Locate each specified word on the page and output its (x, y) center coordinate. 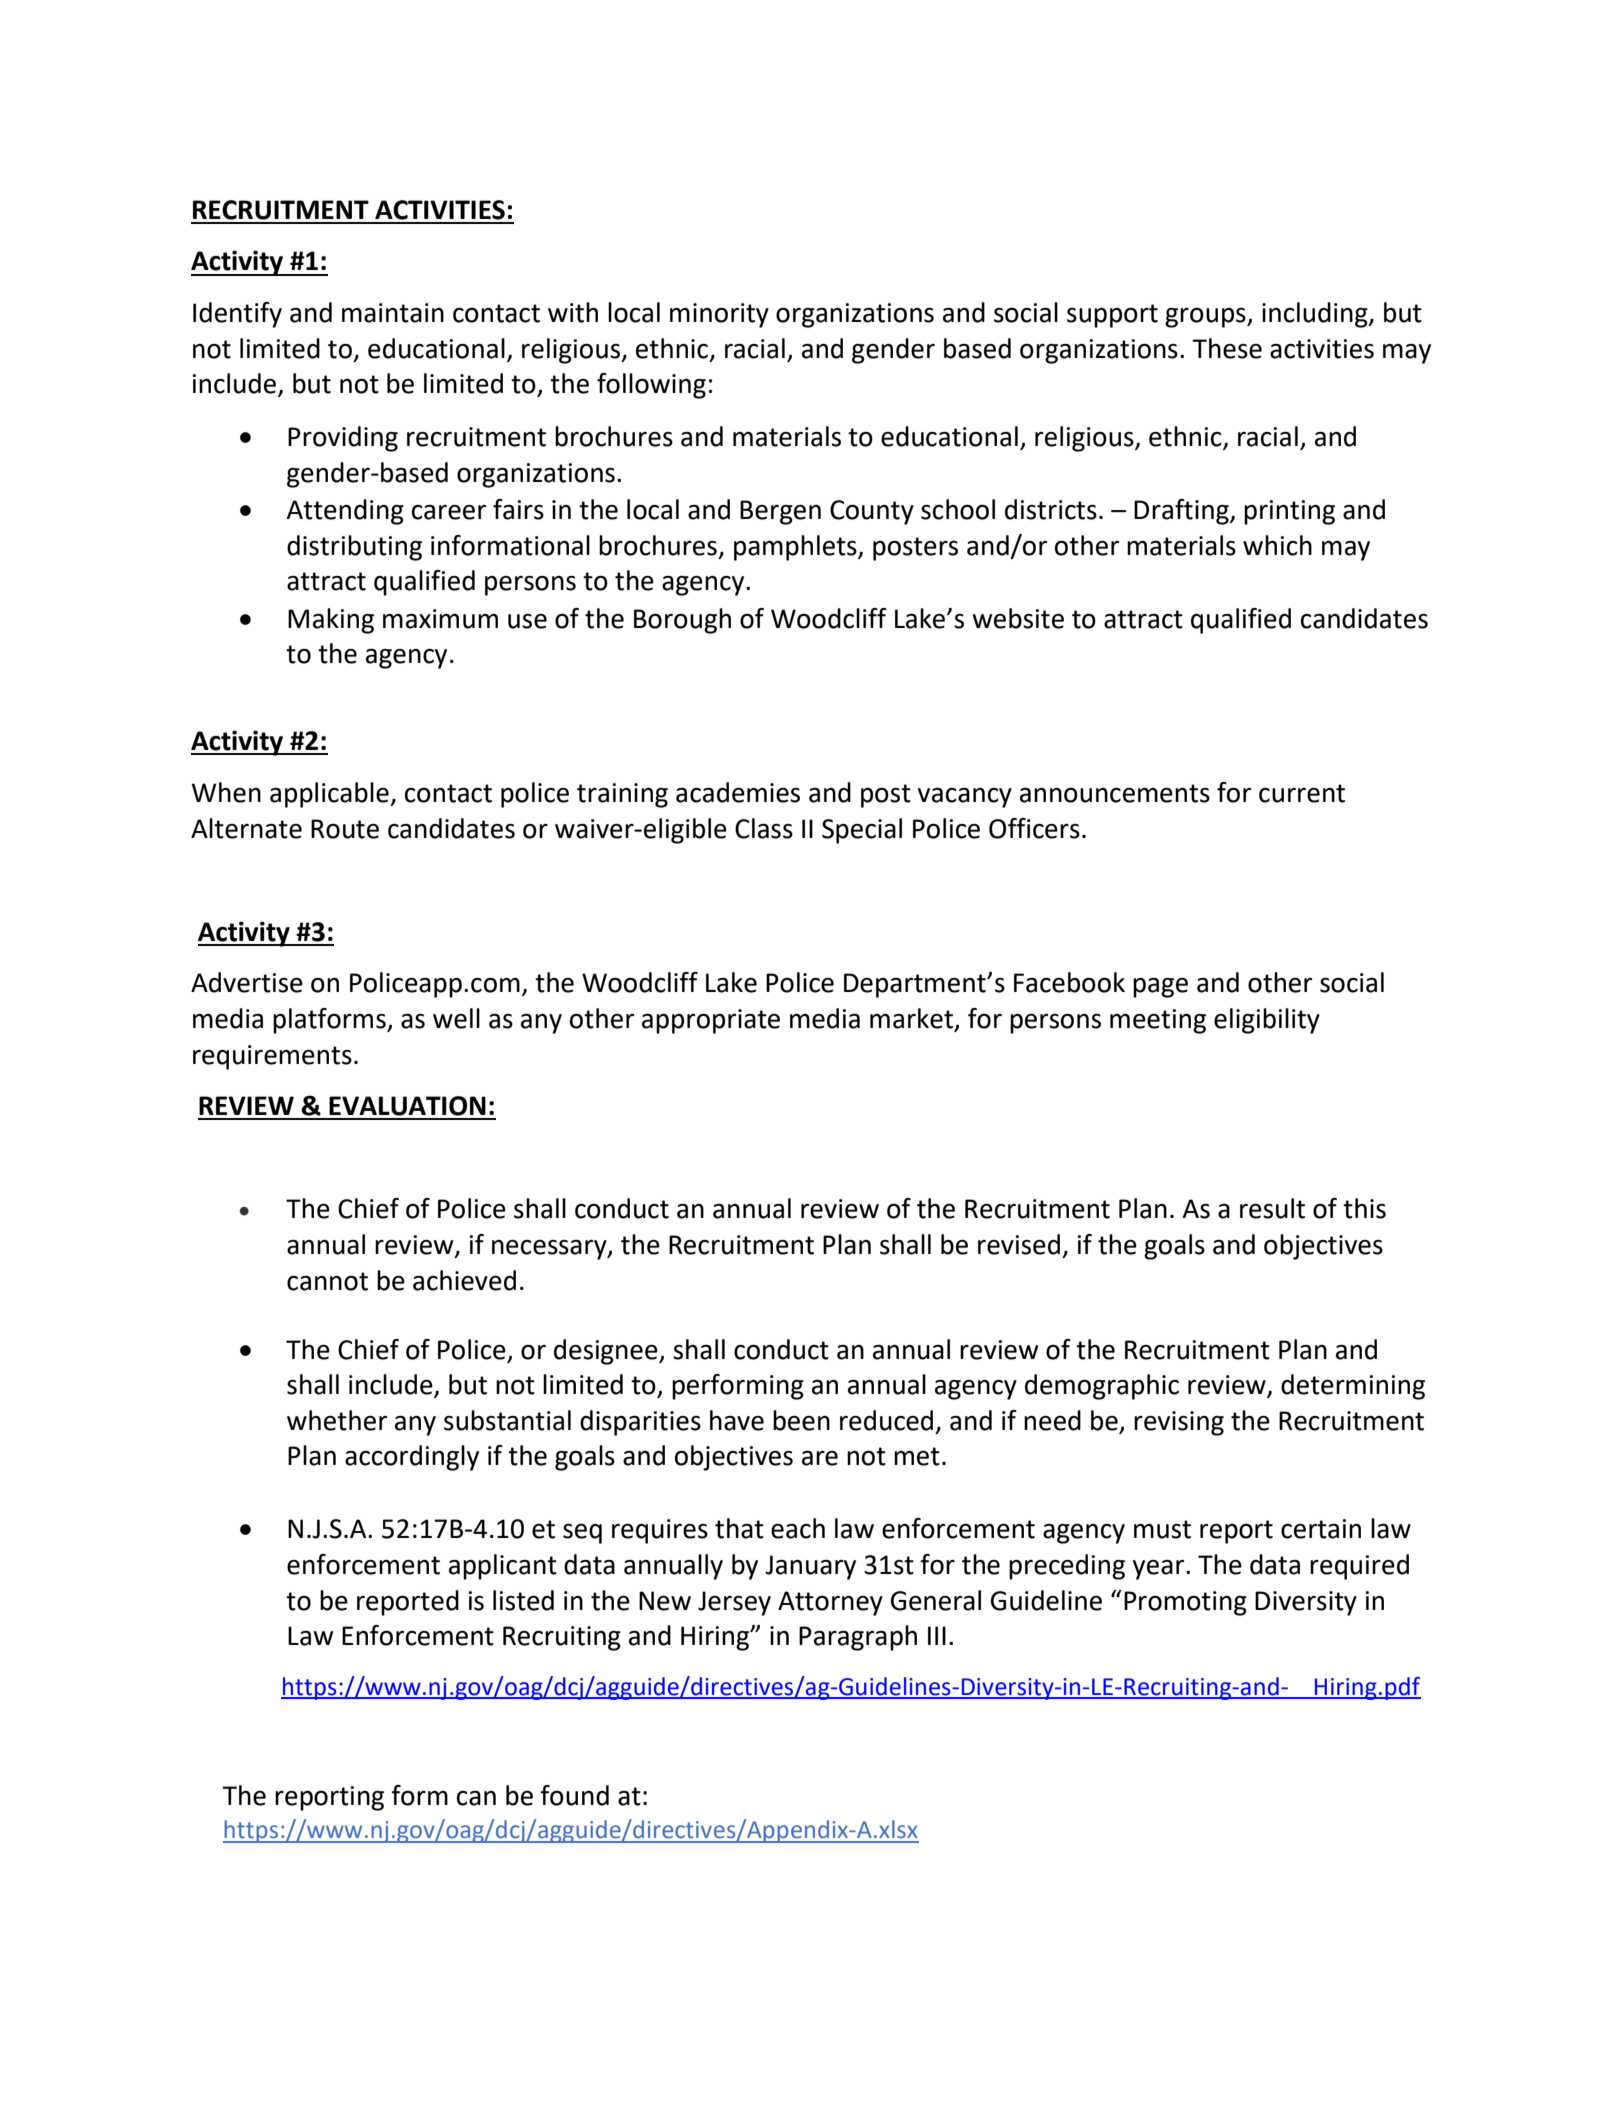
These (1227, 348)
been (801, 1420)
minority (719, 315)
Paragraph (858, 1638)
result (1272, 1208)
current (1302, 793)
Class (764, 828)
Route (345, 829)
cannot (327, 1281)
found (574, 1795)
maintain (393, 313)
